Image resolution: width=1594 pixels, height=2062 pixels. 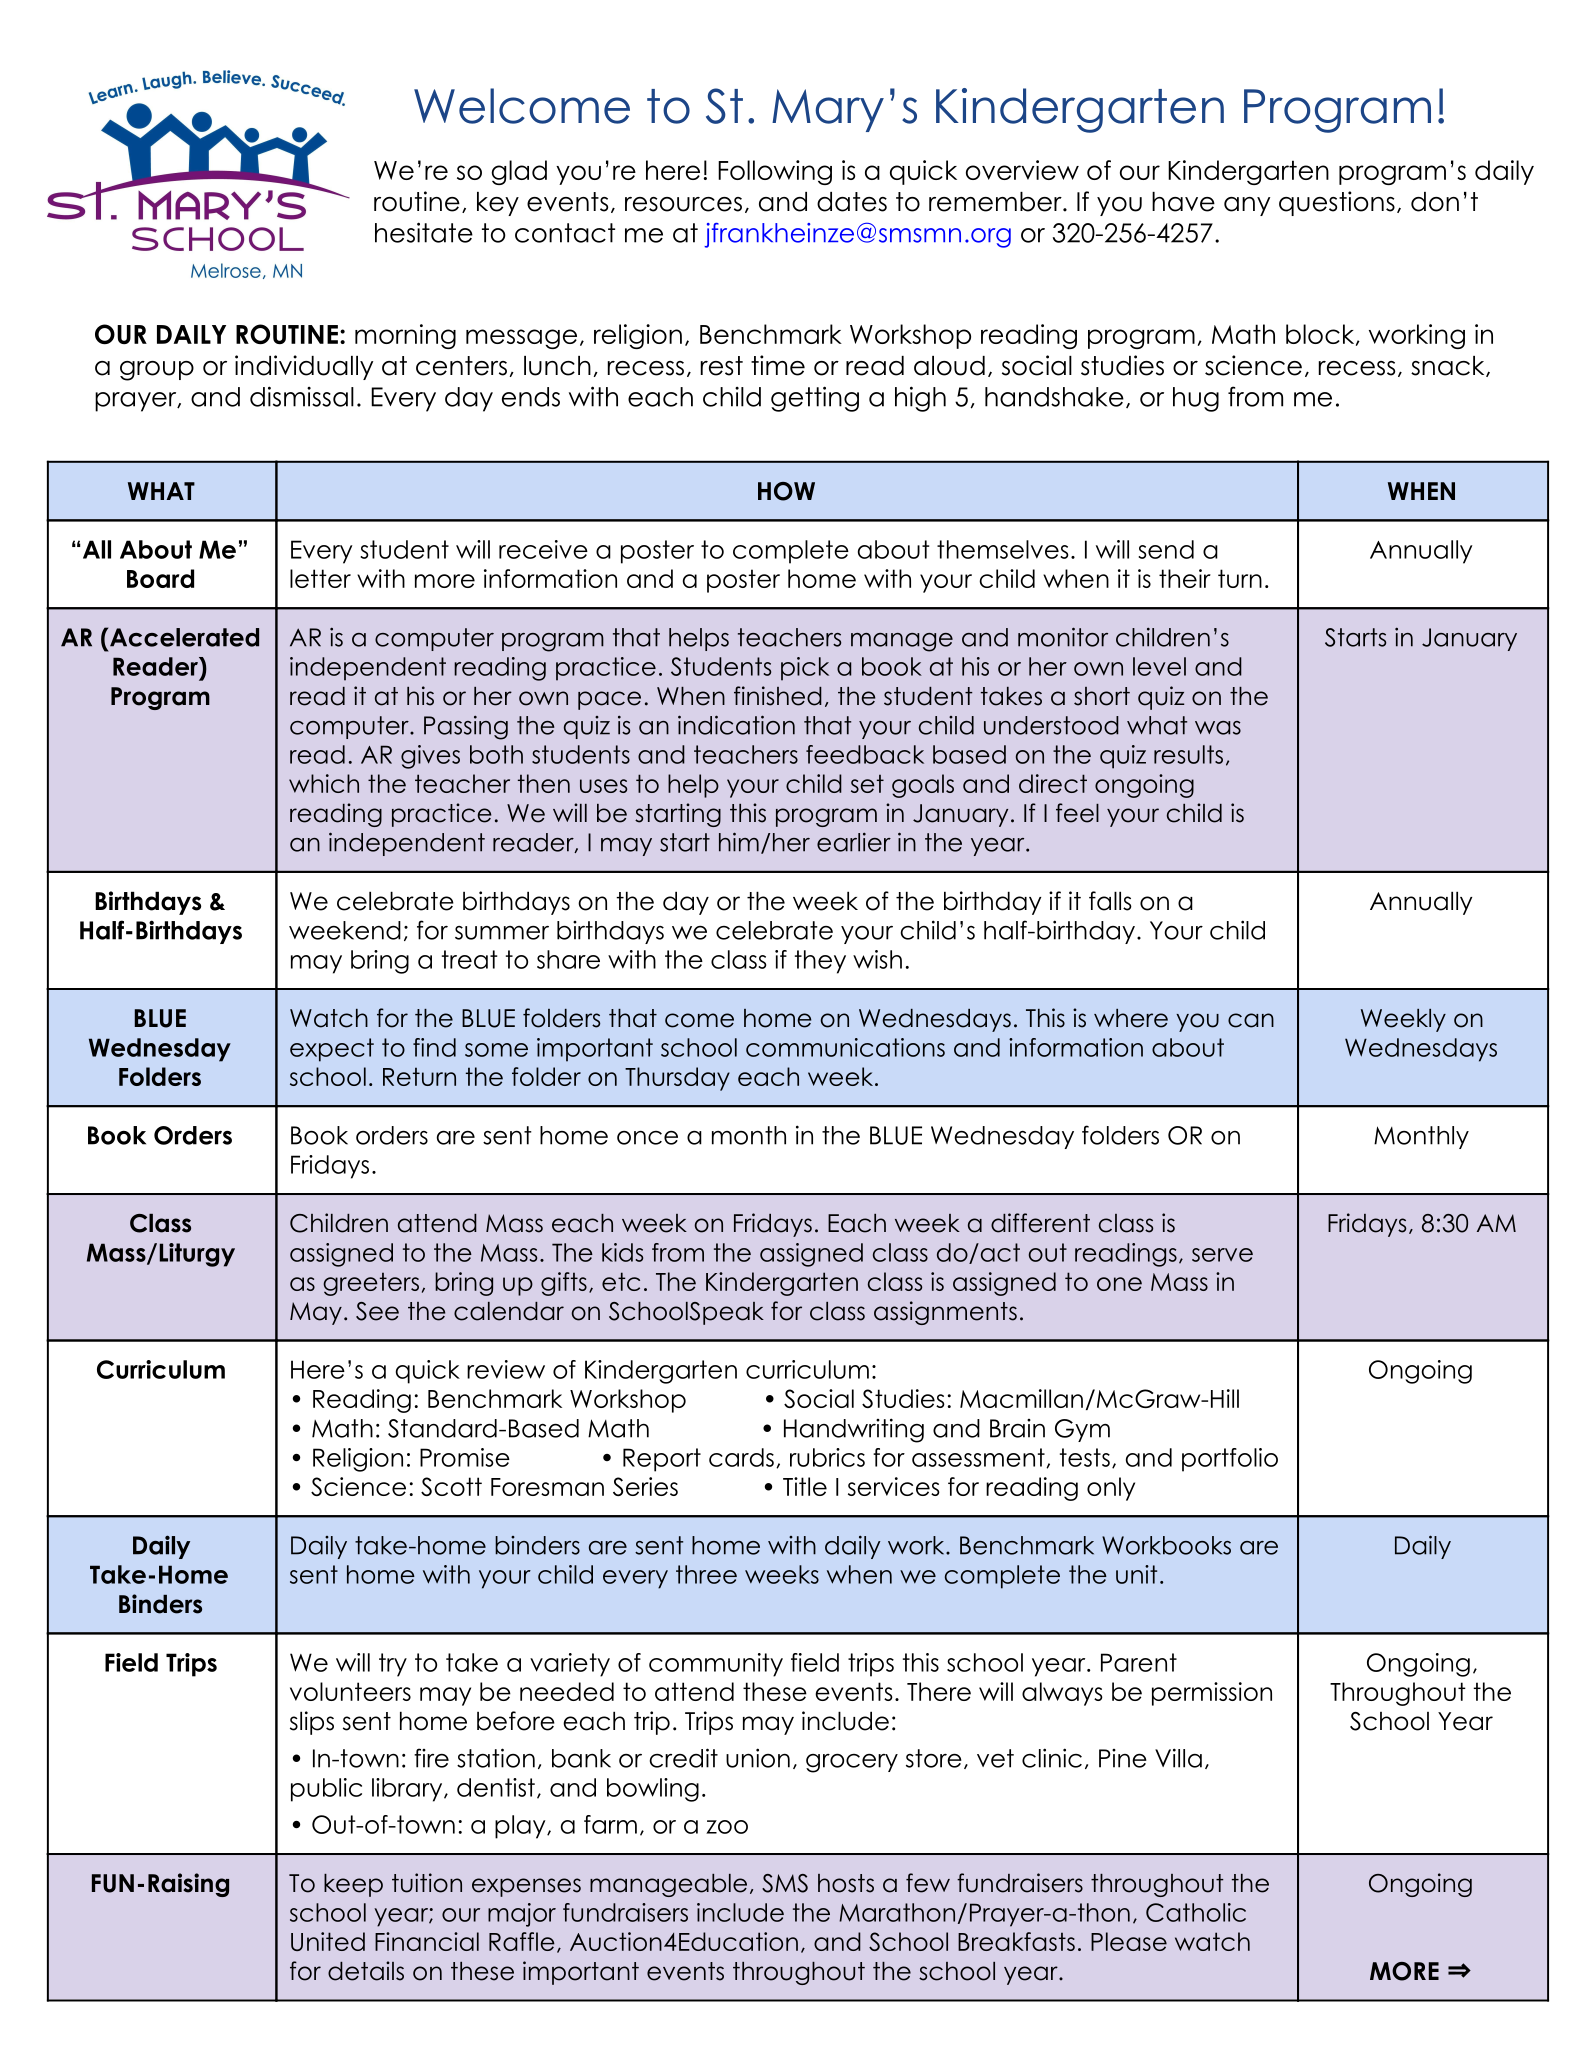 I want to click on set, so click(x=867, y=783).
